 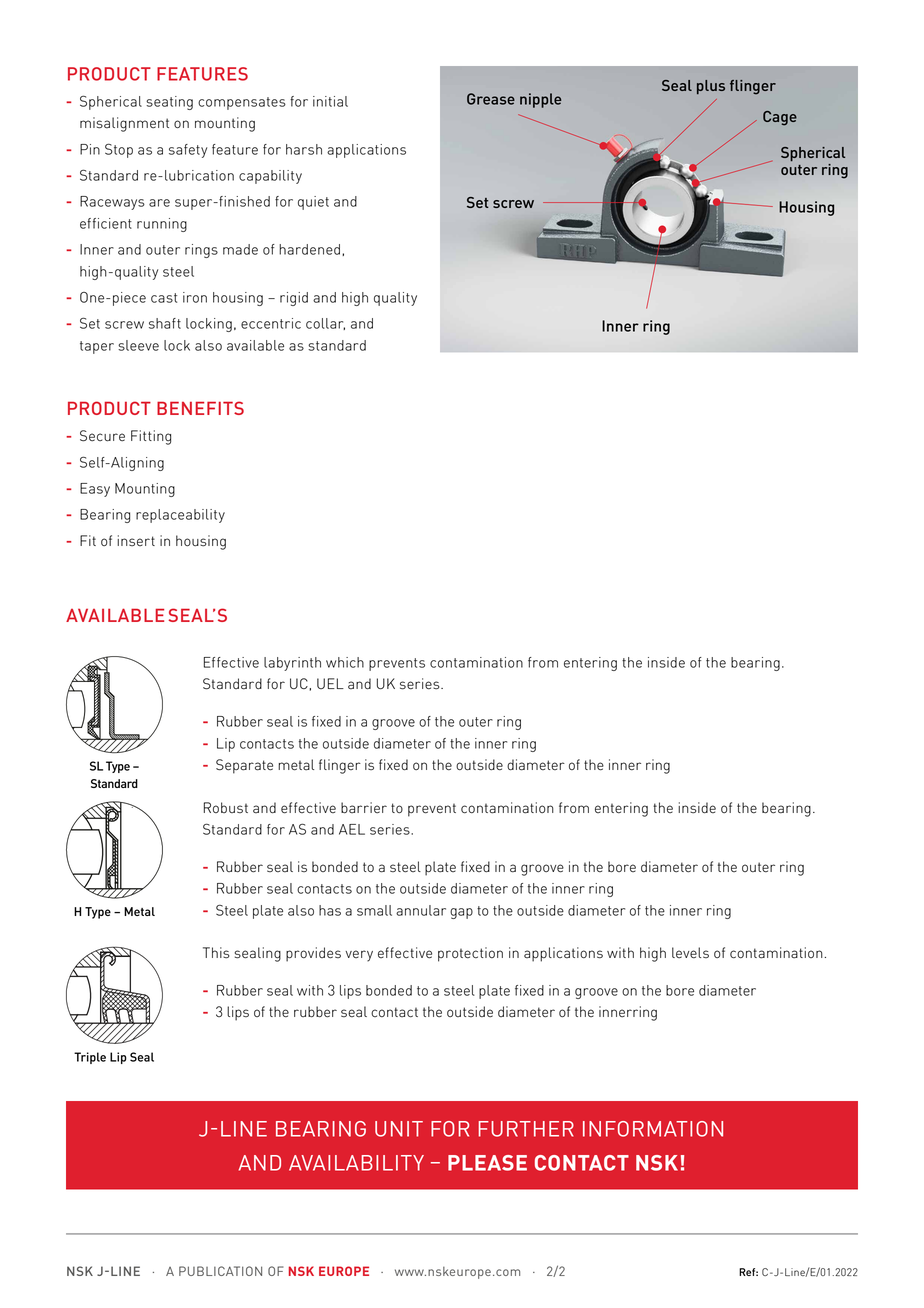 What do you see at coordinates (470, 954) in the screenshot?
I see `protection` at bounding box center [470, 954].
